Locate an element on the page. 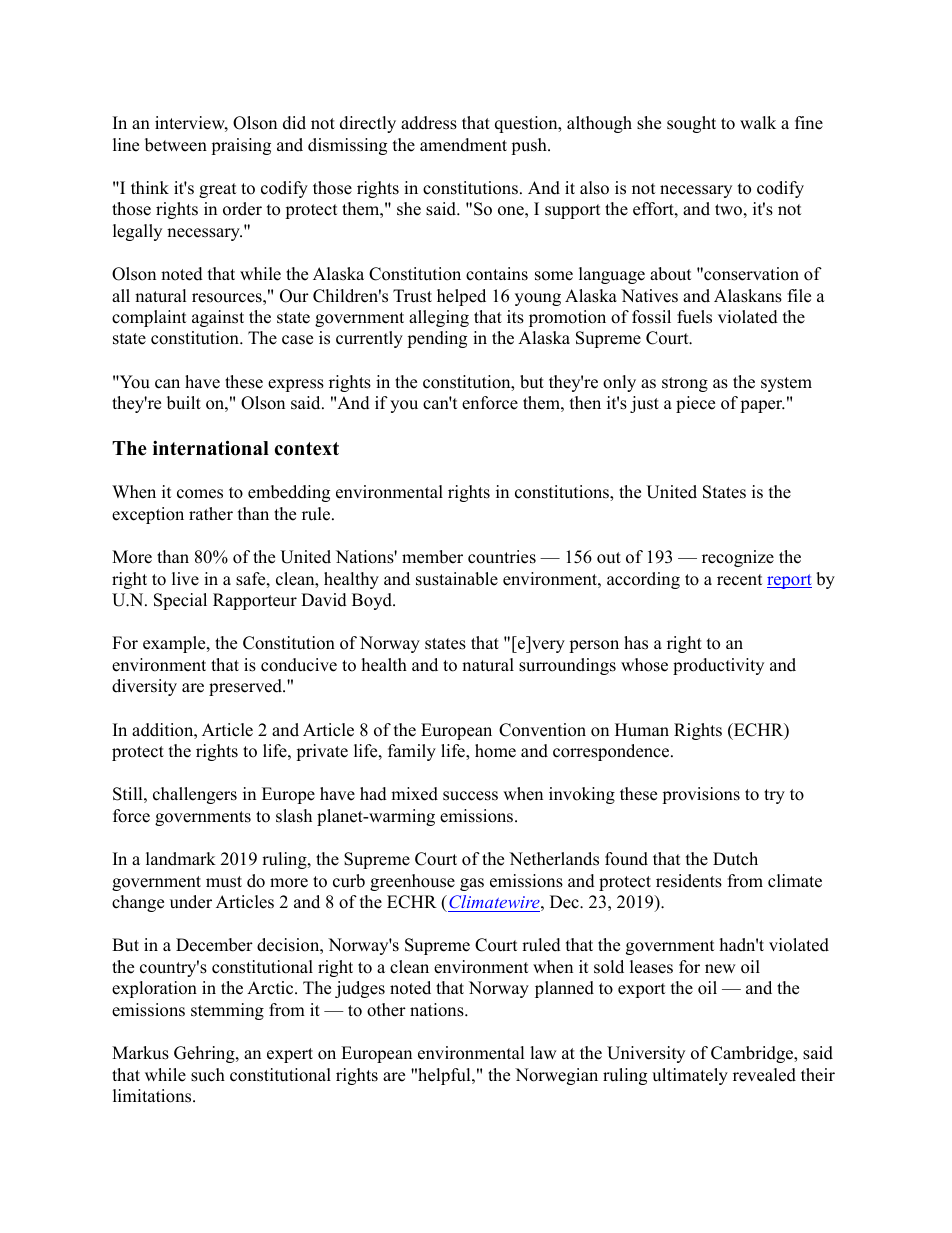 Image resolution: width=952 pixels, height=1233 pixels. law is located at coordinates (543, 1052).
